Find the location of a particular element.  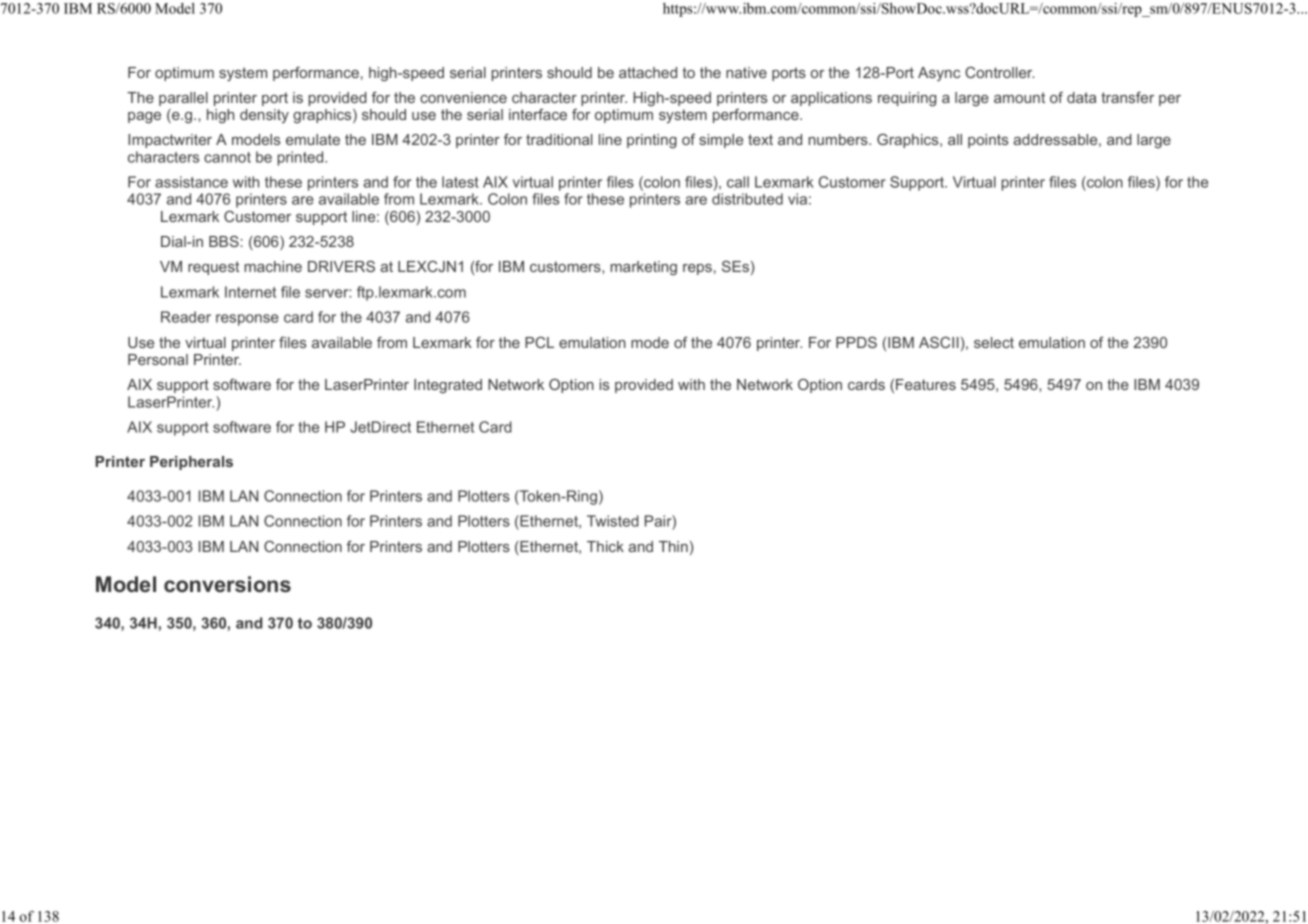

Peripherals is located at coordinates (191, 463).
